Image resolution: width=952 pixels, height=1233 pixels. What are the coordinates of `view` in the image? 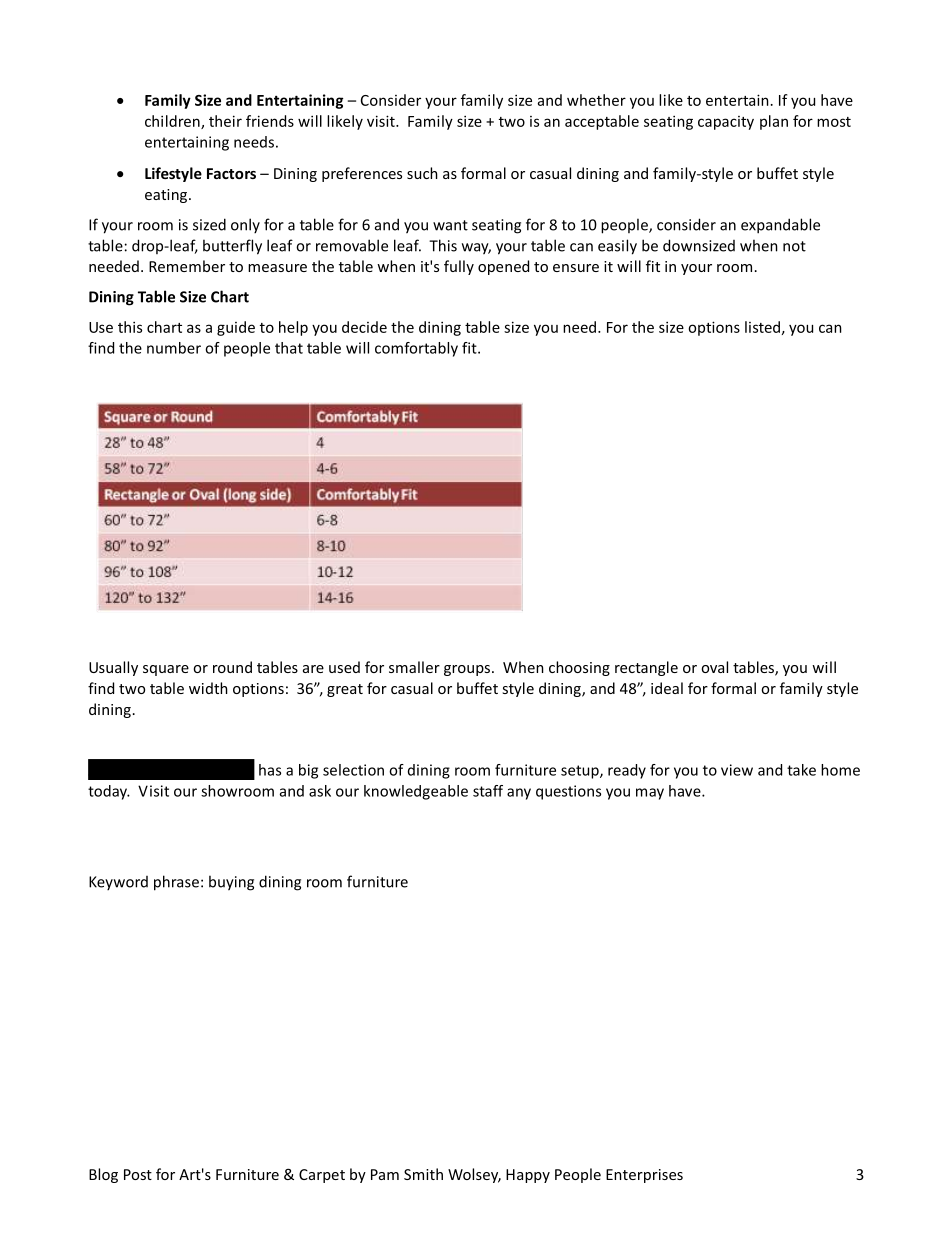 It's located at (737, 770).
